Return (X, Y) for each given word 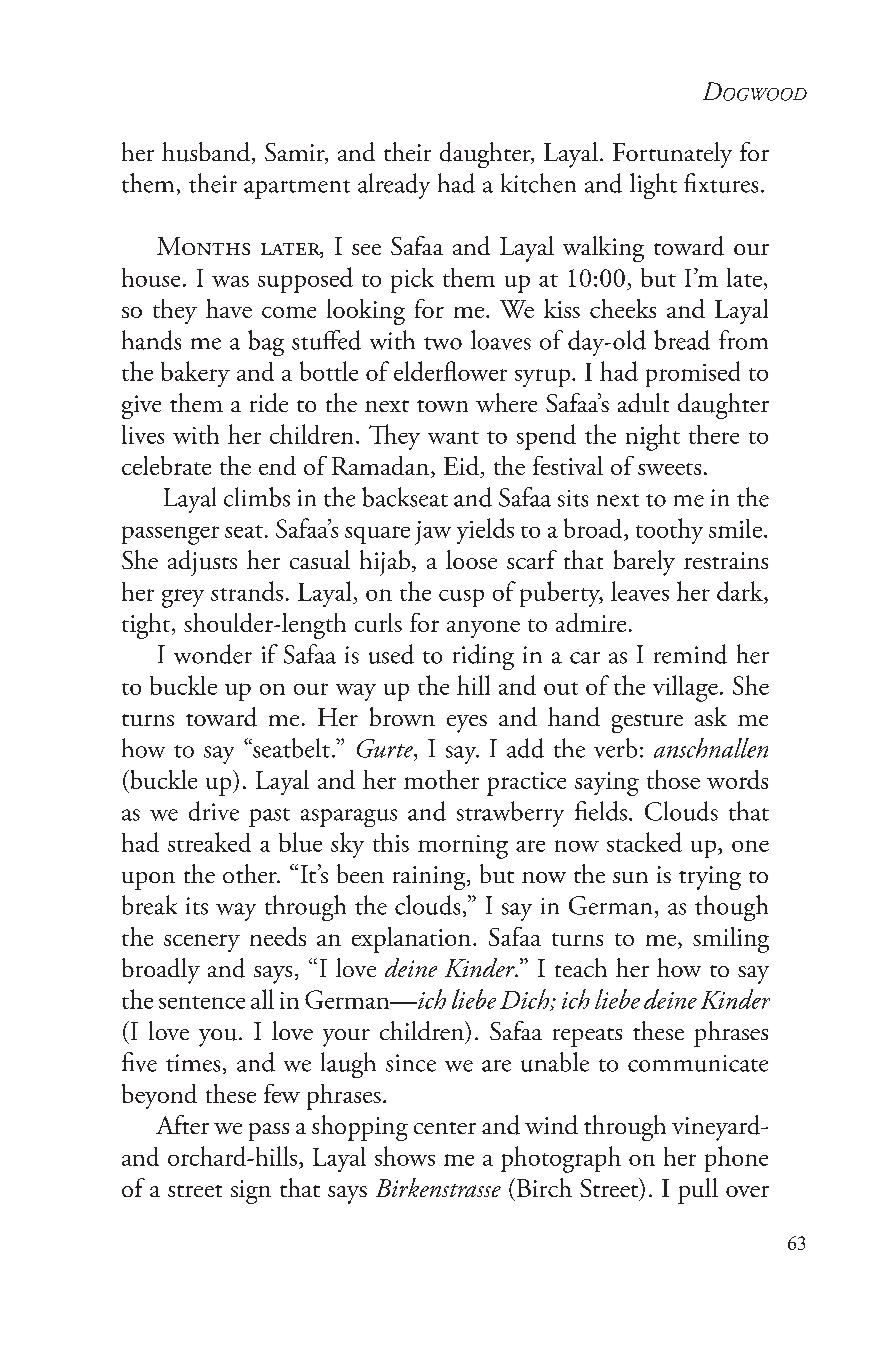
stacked (644, 842)
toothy (669, 531)
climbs (257, 497)
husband (206, 152)
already (394, 186)
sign (251, 1192)
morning (463, 847)
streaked (209, 842)
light (653, 186)
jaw (433, 533)
